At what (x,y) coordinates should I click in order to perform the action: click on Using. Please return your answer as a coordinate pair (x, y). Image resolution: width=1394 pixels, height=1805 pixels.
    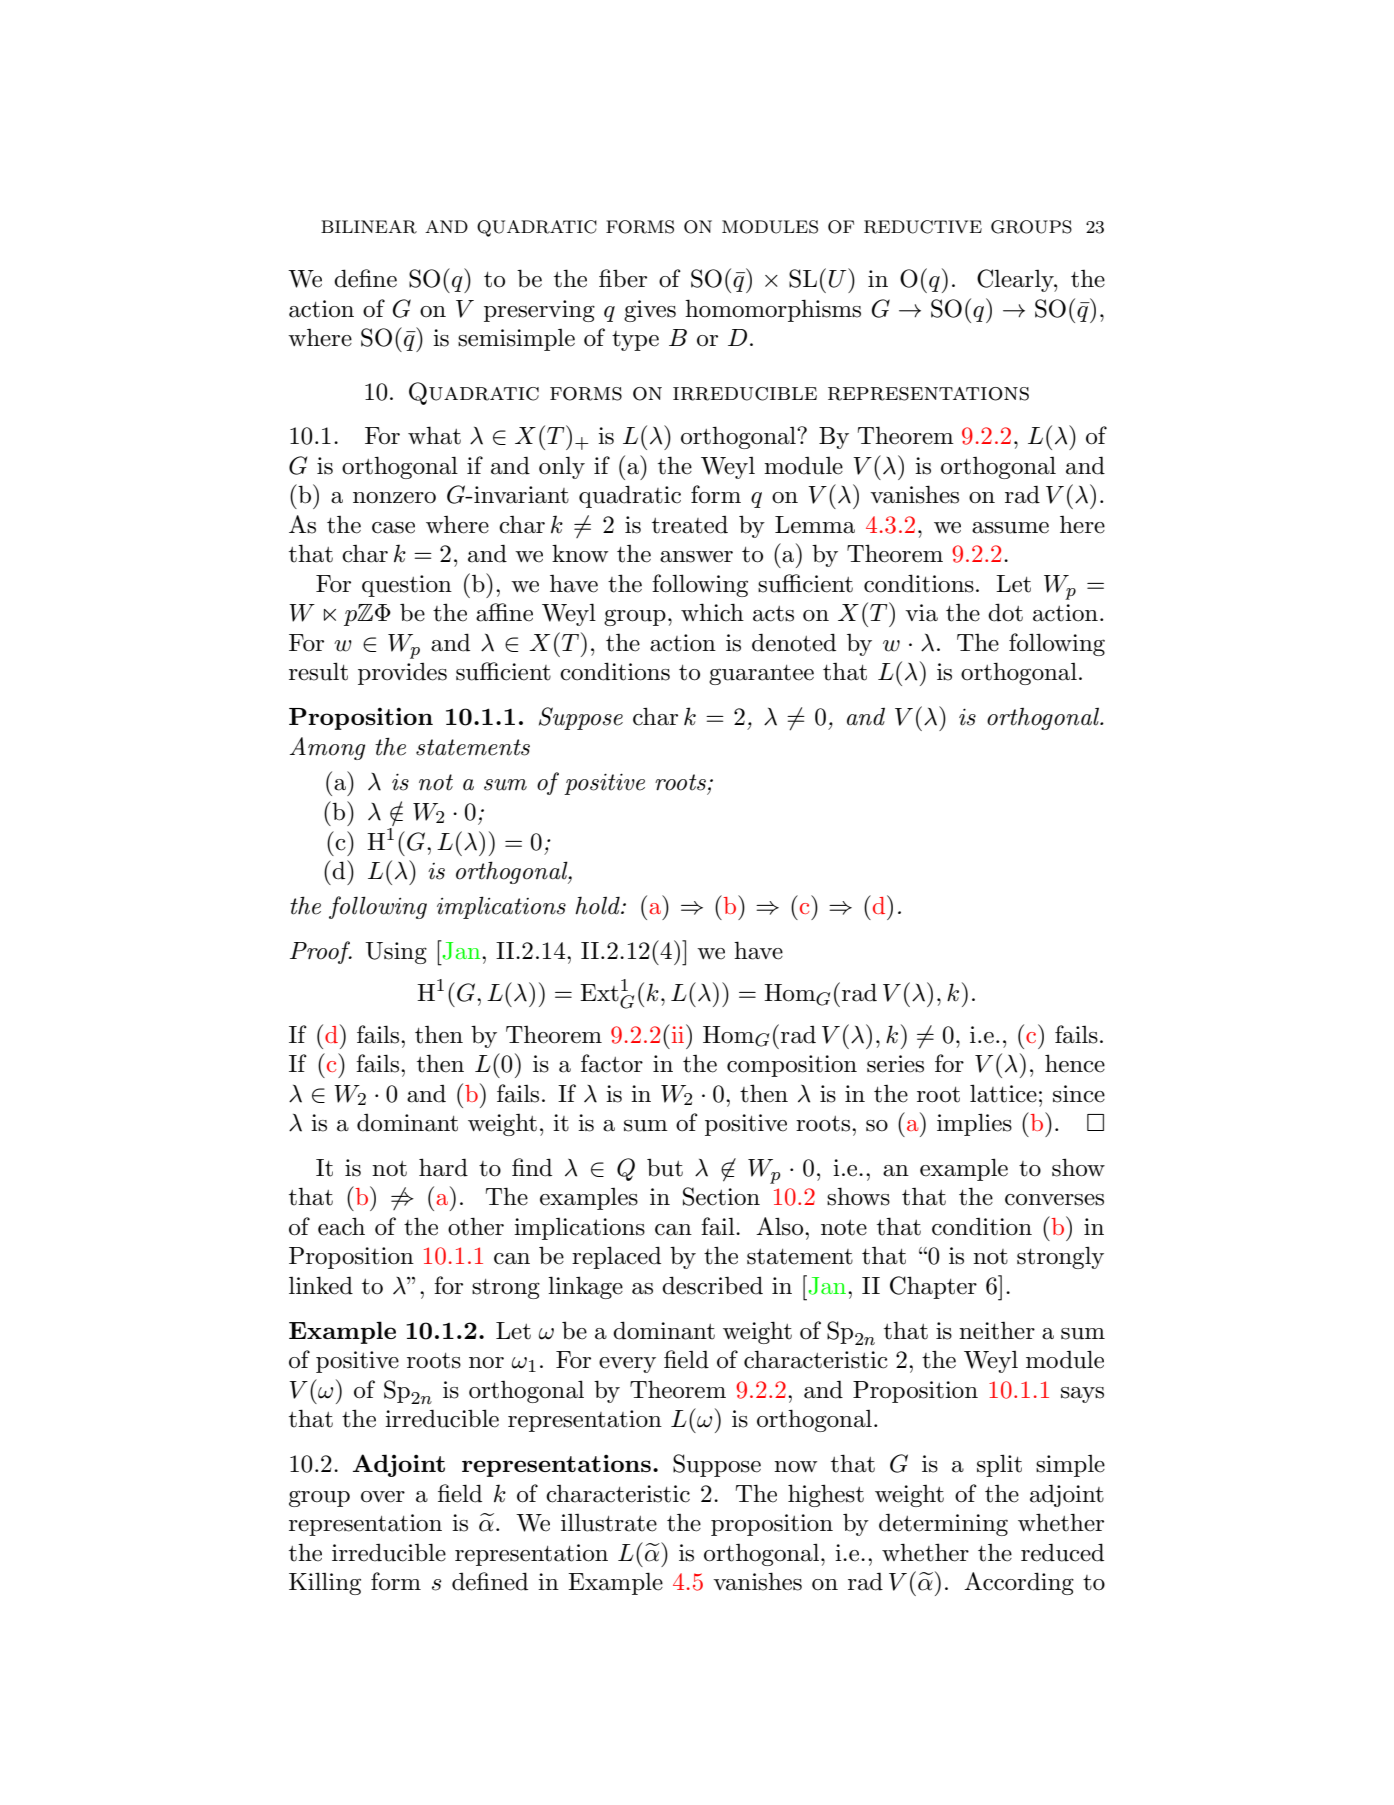
    Looking at the image, I should click on (396, 953).
